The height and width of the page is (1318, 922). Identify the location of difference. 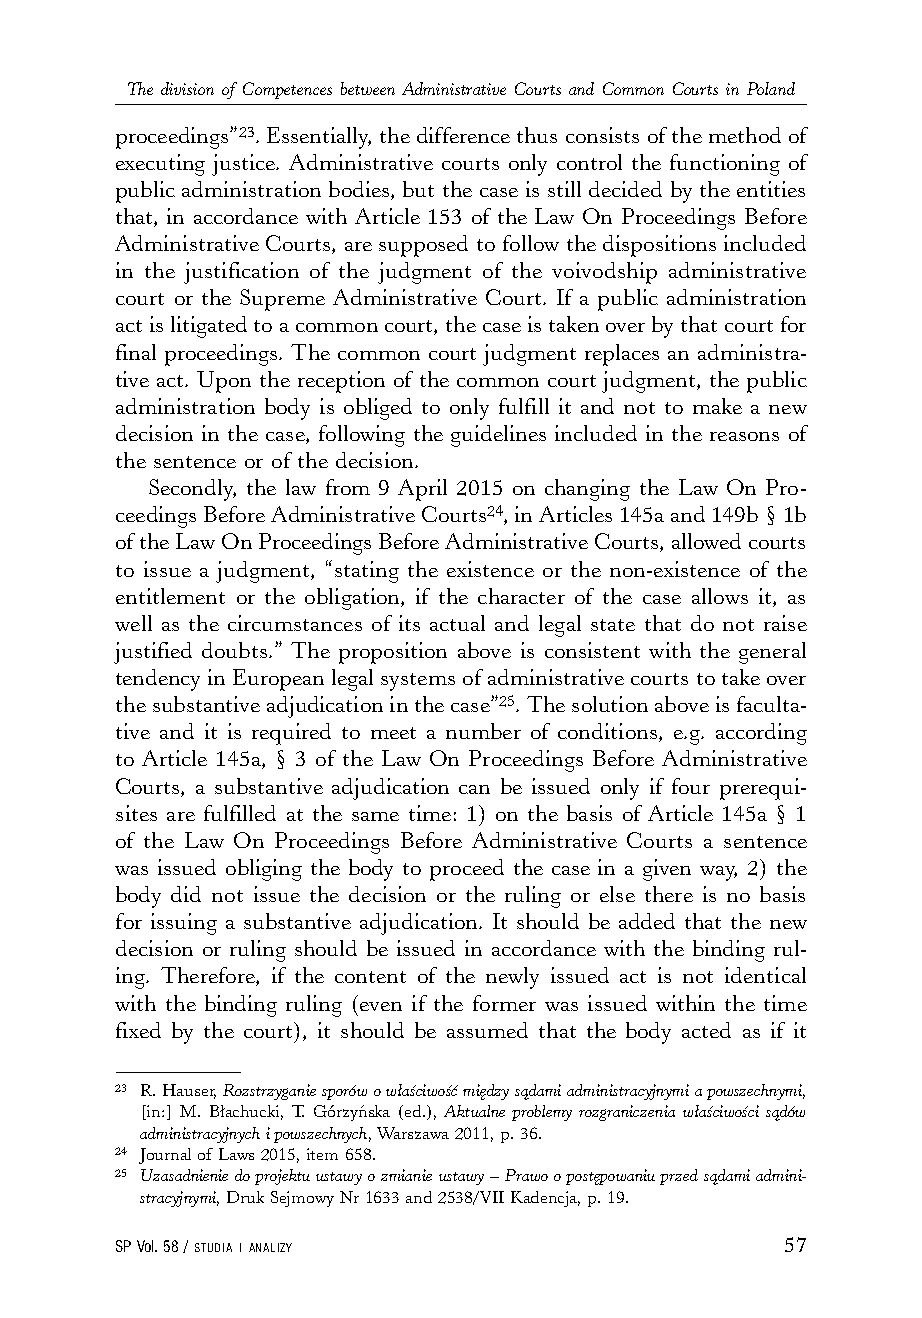
(463, 135).
